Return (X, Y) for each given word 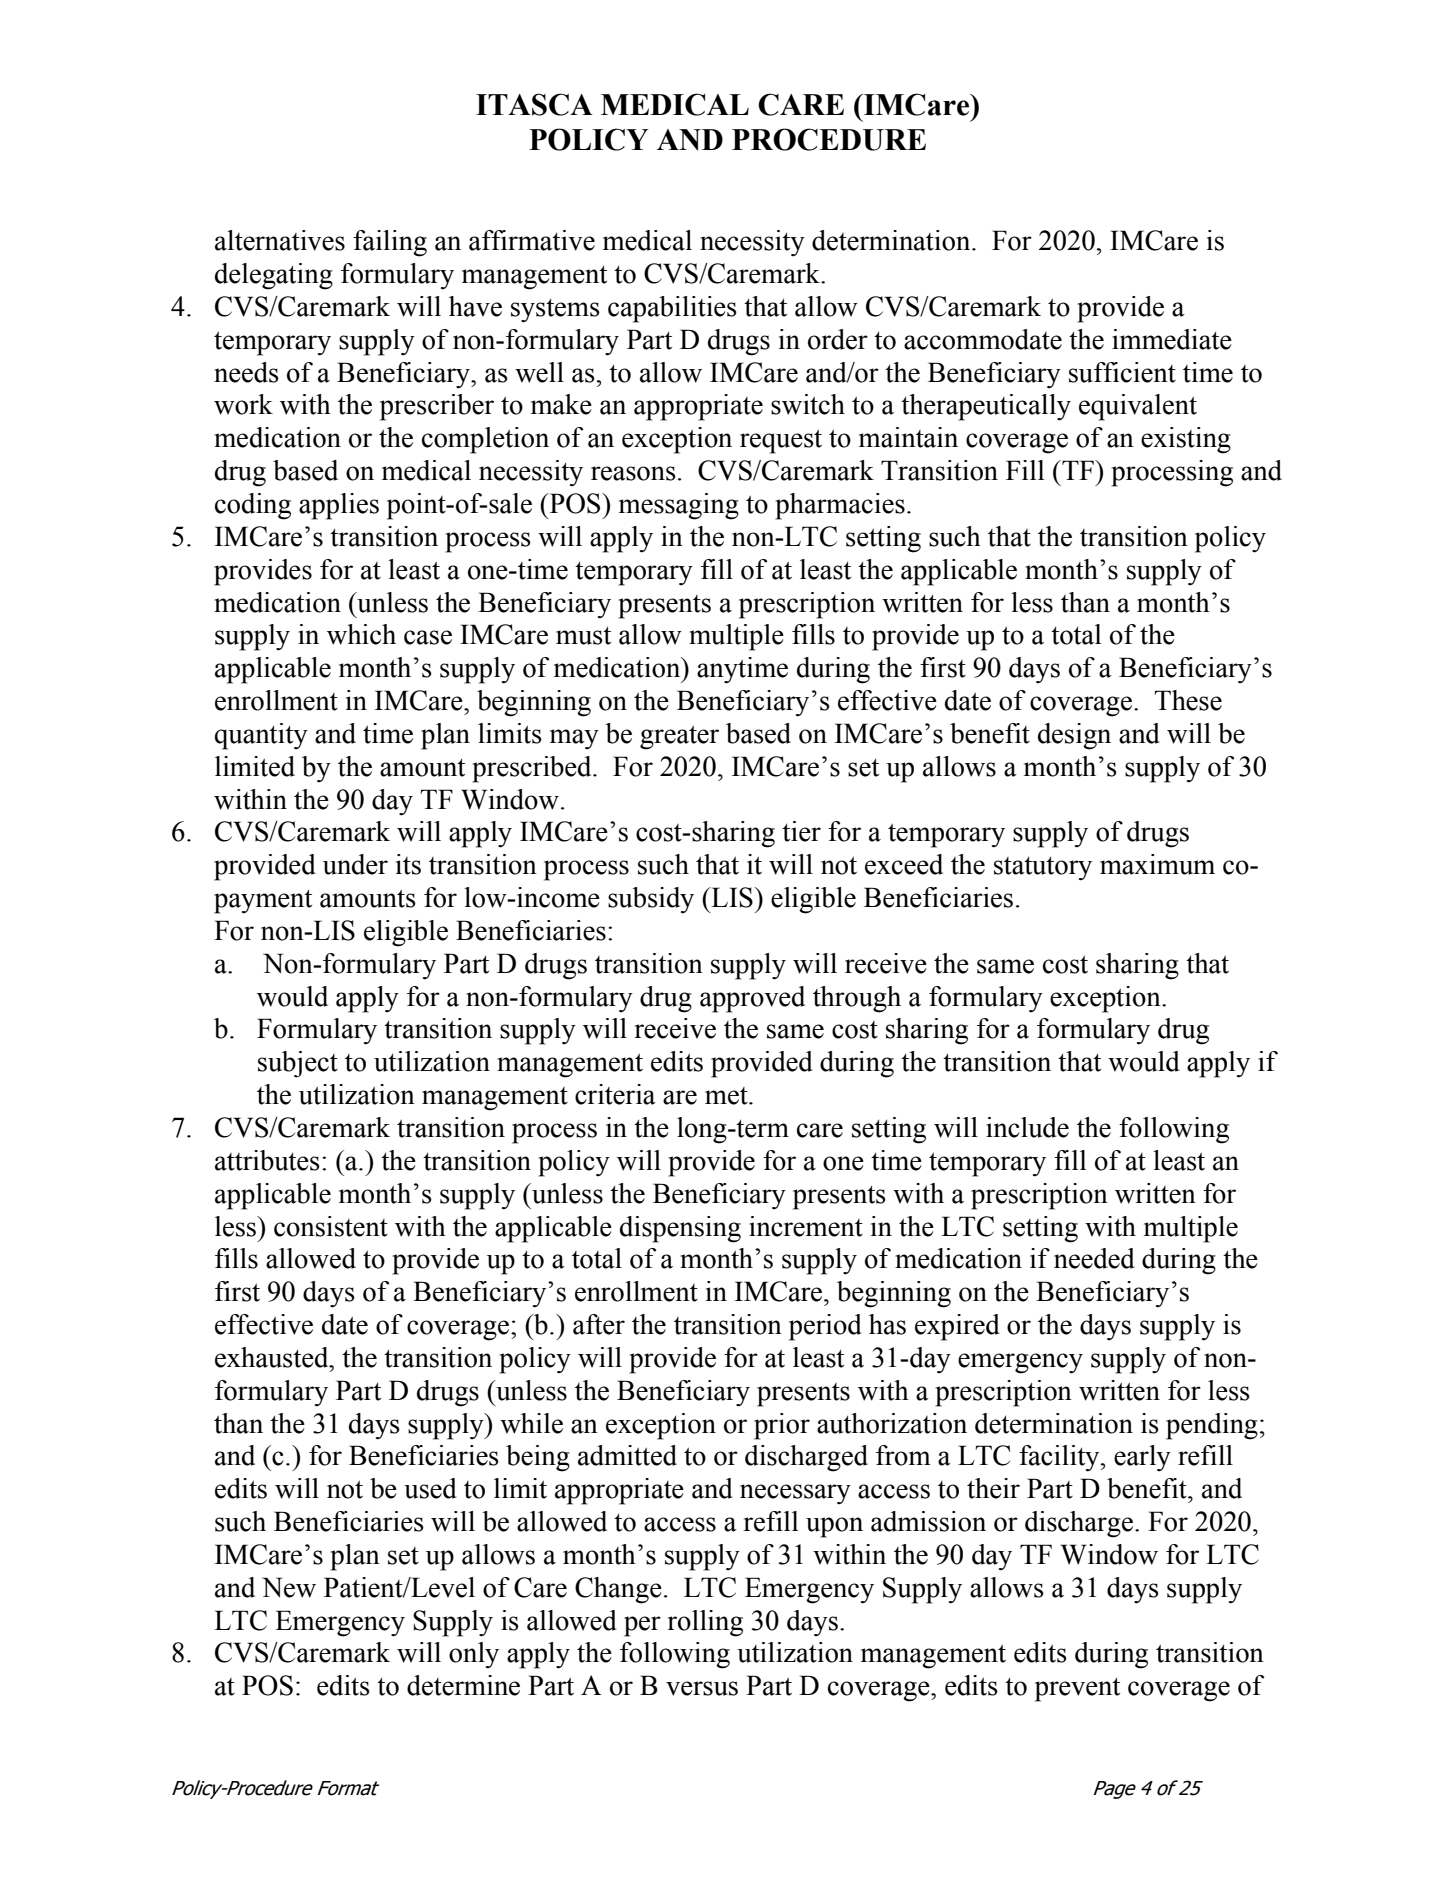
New (289, 1587)
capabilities (672, 309)
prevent (1077, 1690)
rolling (705, 1623)
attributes (267, 1160)
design (1074, 736)
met (727, 1096)
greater (679, 738)
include (1027, 1127)
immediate (1172, 339)
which (361, 634)
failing (390, 243)
